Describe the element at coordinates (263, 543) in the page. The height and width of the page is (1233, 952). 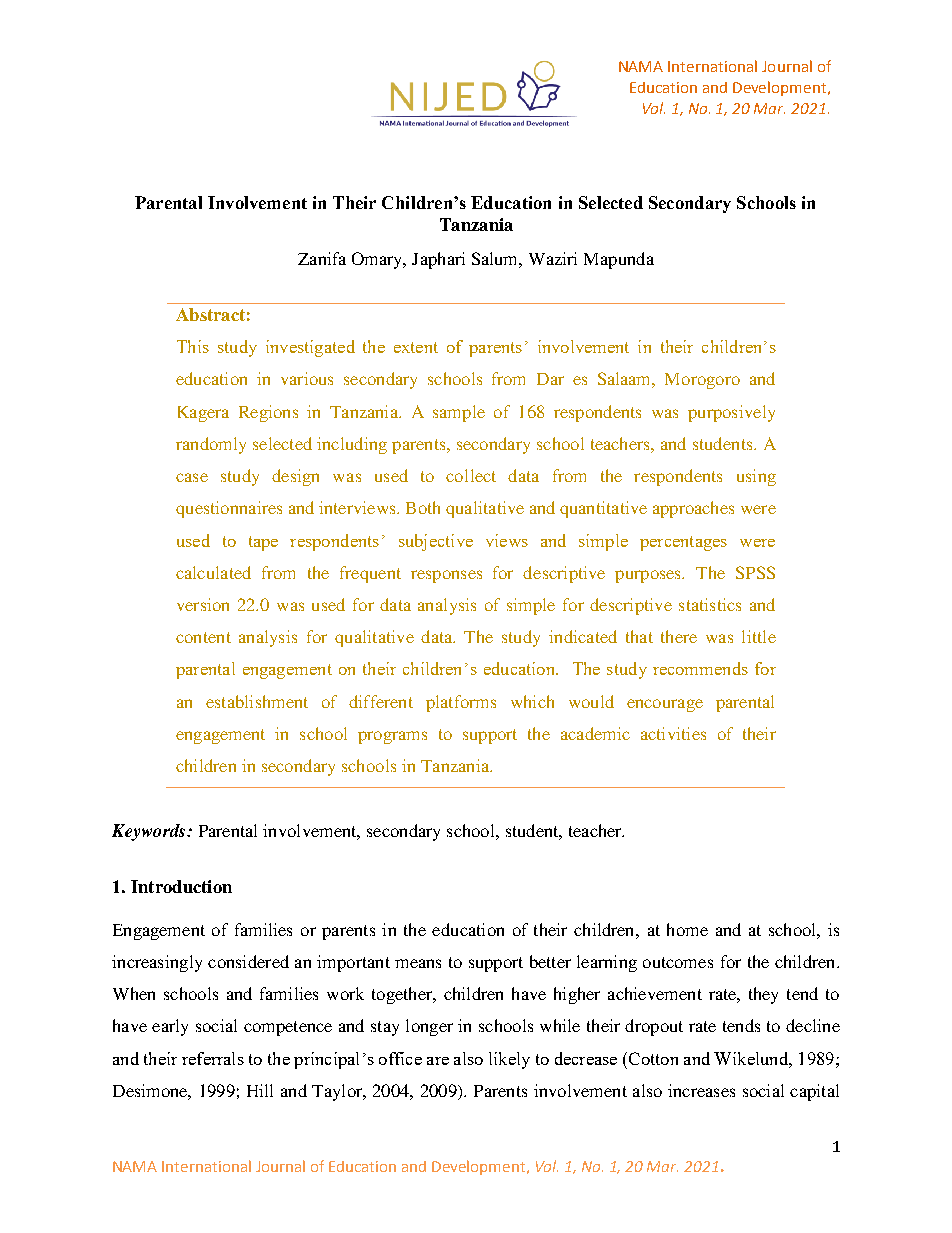
I see `tape` at that location.
